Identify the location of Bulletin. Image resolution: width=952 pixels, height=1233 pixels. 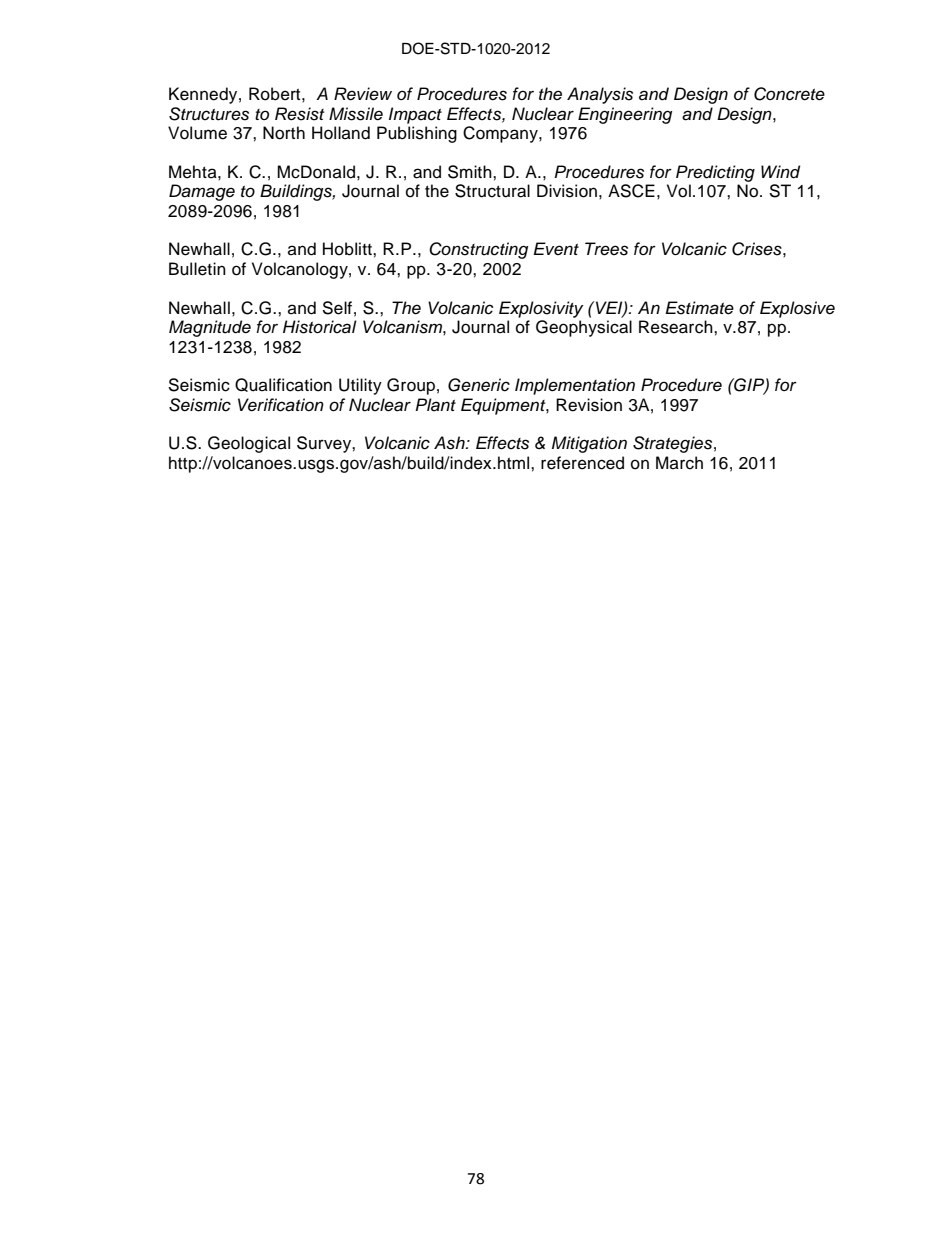
(197, 269).
